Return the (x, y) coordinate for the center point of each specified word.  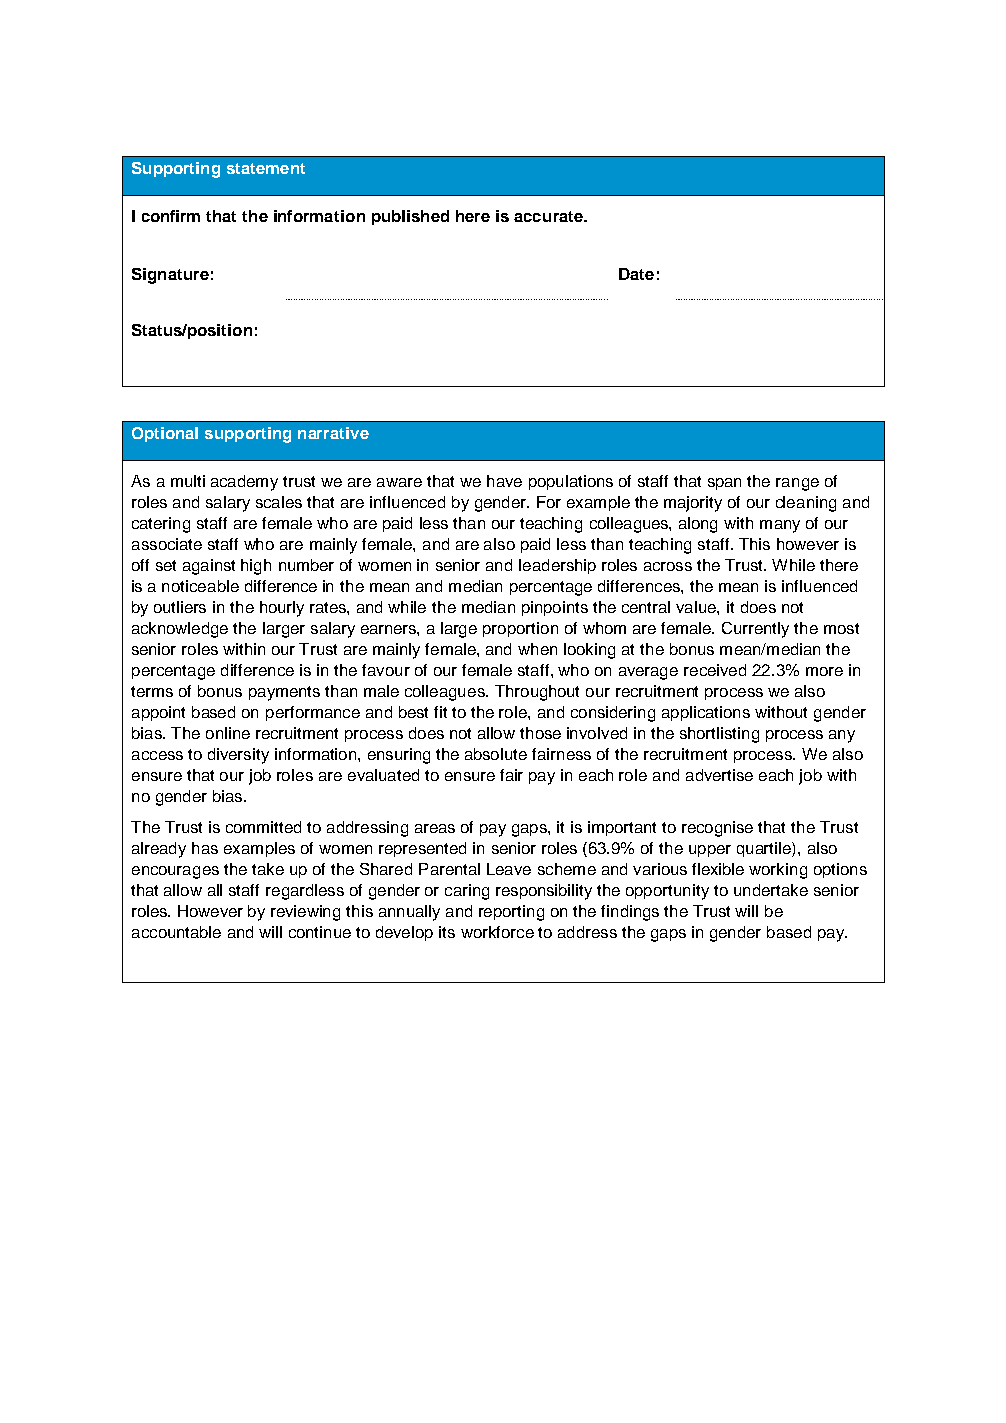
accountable (176, 932)
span (724, 484)
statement (266, 168)
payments (284, 693)
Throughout (537, 693)
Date (636, 274)
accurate (549, 216)
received (715, 670)
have (504, 481)
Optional (165, 434)
